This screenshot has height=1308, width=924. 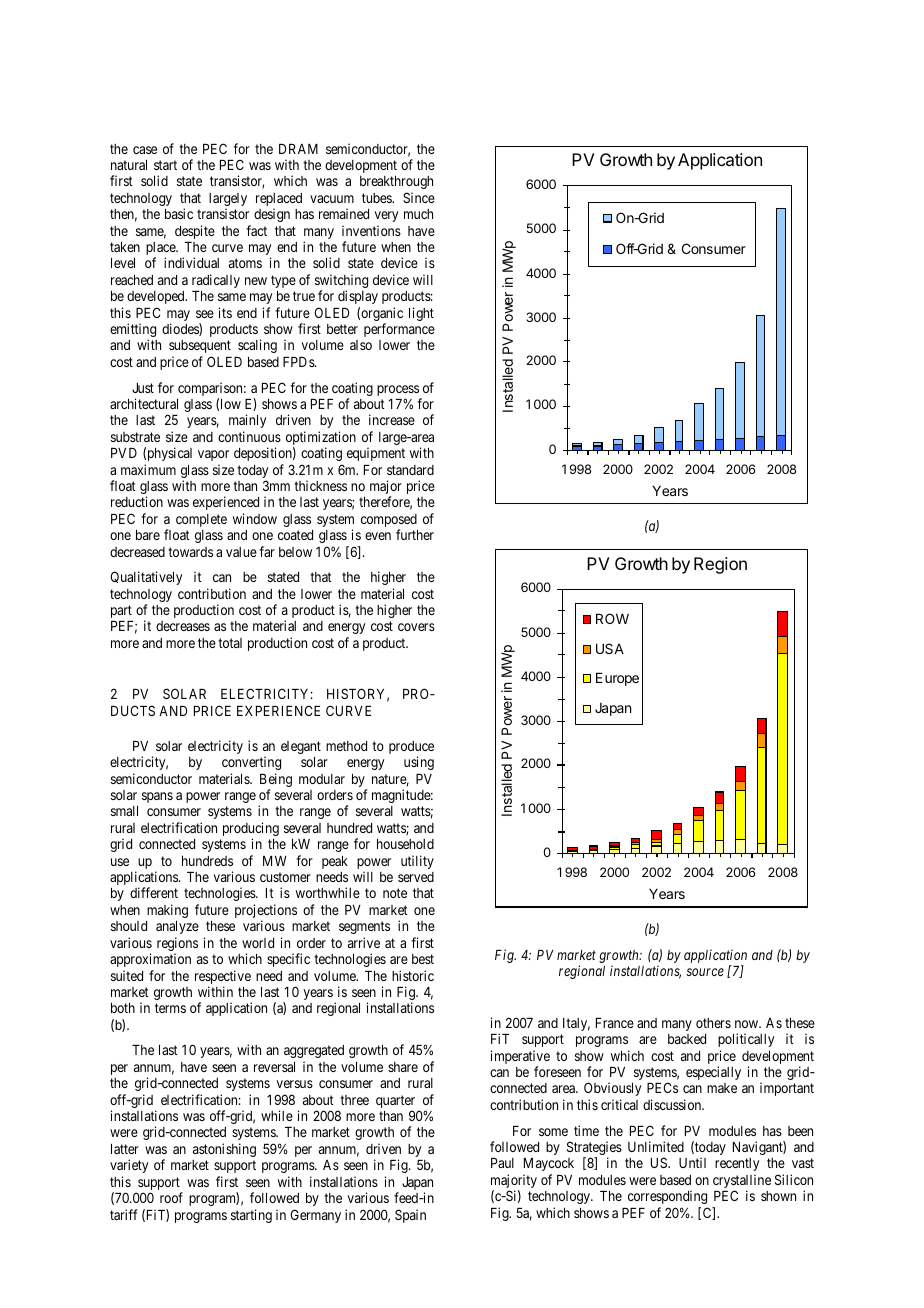 What do you see at coordinates (742, 1182) in the screenshot?
I see `crystalline` at bounding box center [742, 1182].
